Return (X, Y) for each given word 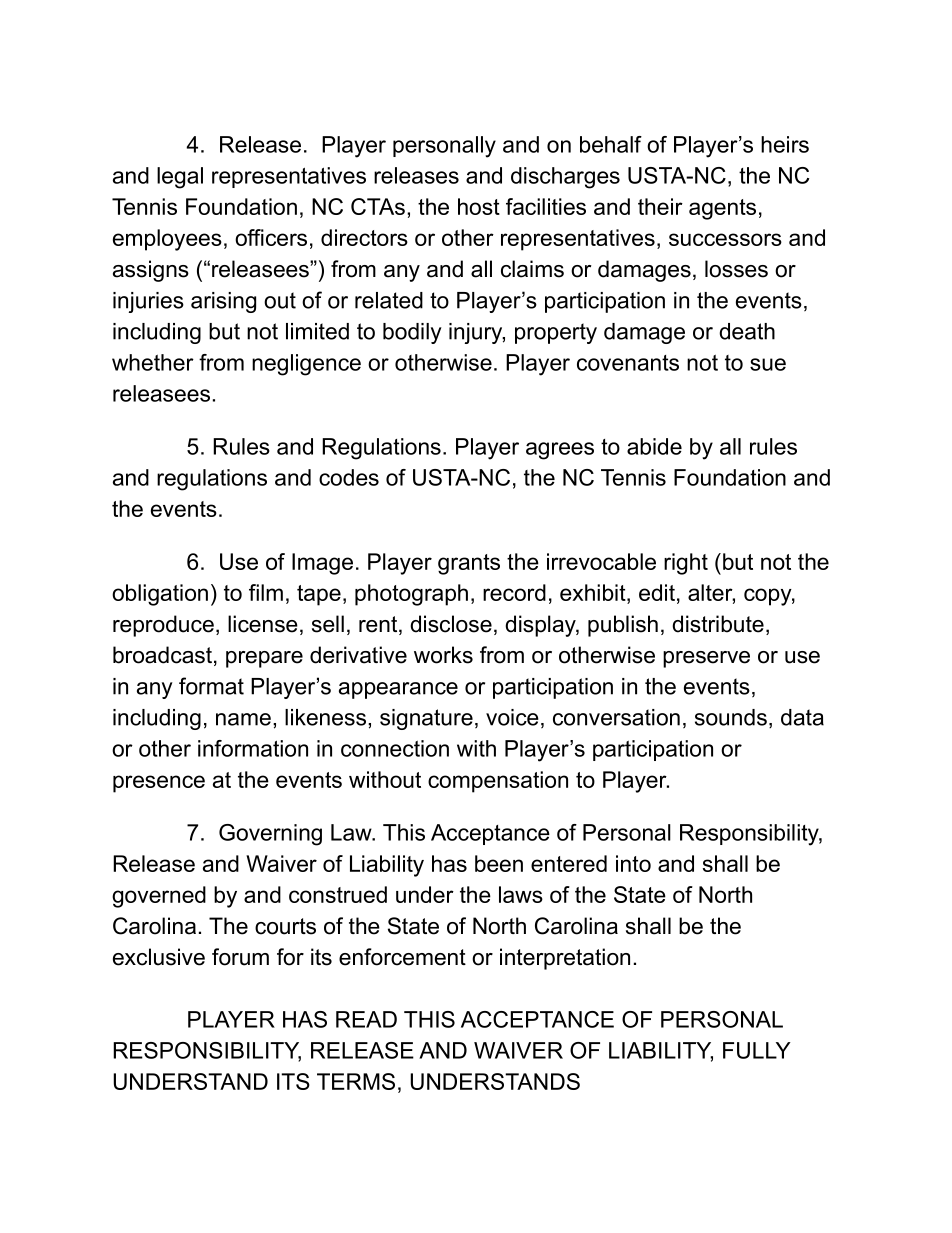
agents (722, 209)
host (479, 206)
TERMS (356, 1081)
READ (366, 1019)
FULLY (757, 1050)
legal (180, 178)
